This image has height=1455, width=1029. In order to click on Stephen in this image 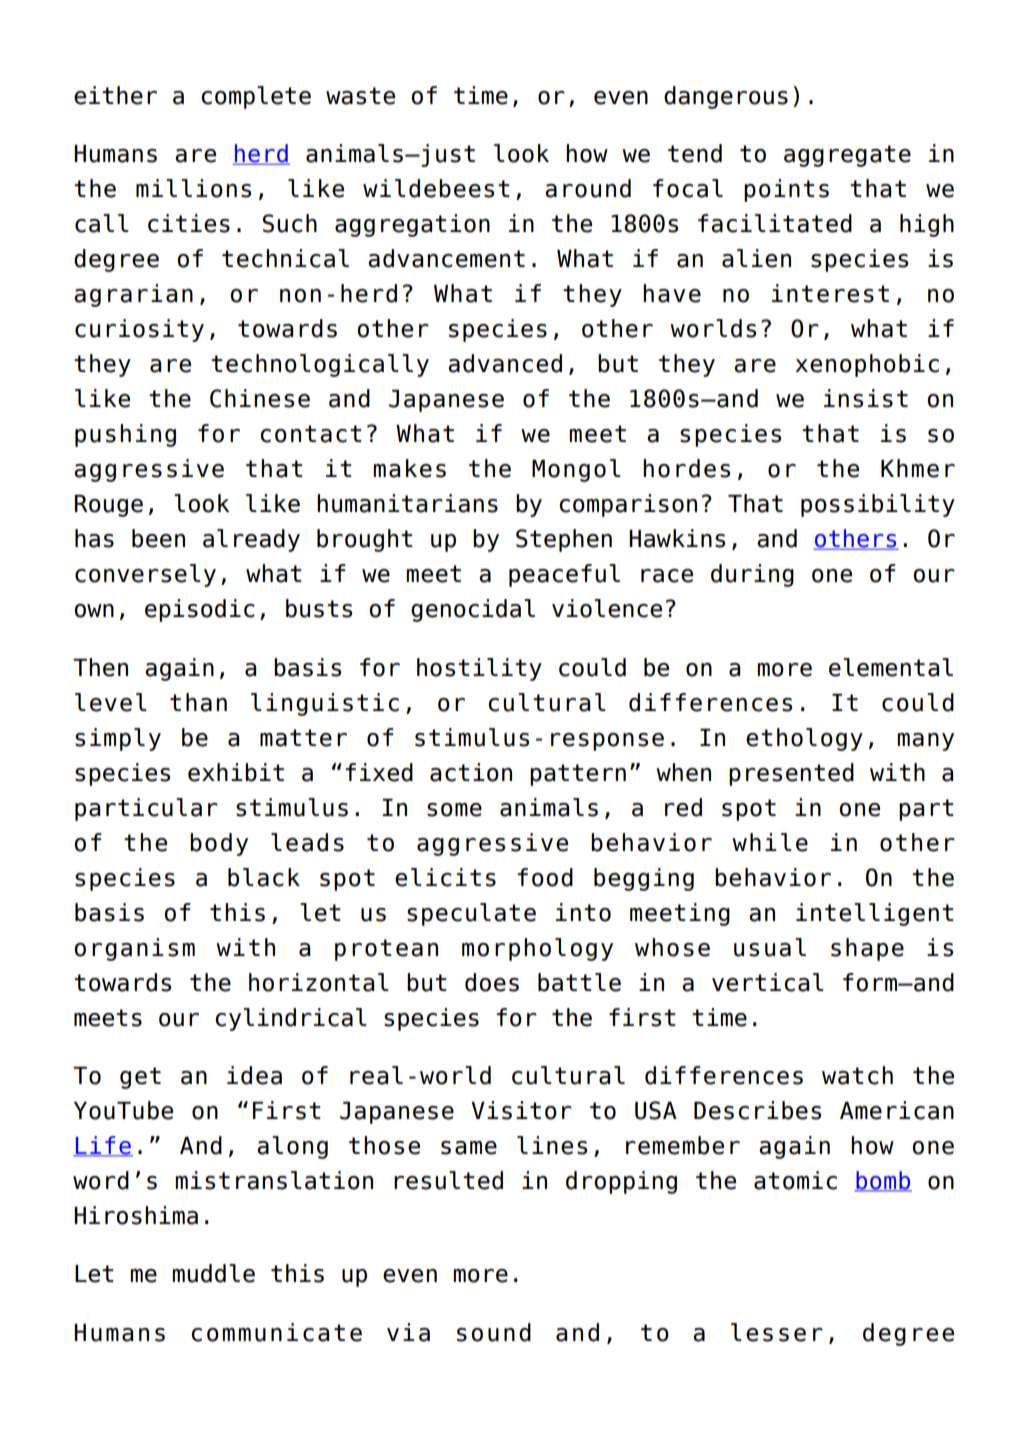, I will do `click(564, 540)`.
